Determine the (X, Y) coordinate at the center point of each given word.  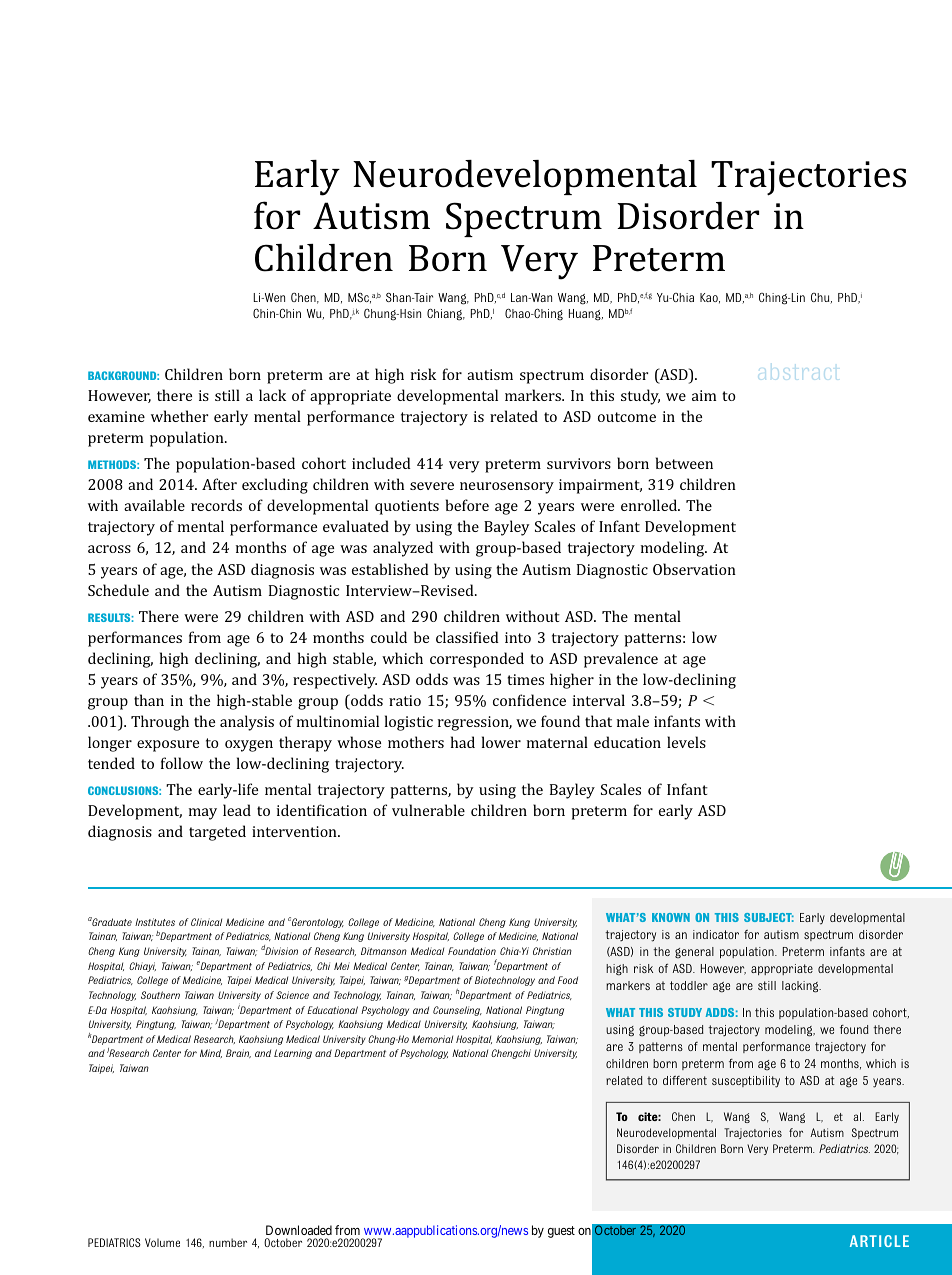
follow (182, 763)
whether (179, 416)
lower (501, 742)
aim (704, 395)
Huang (586, 315)
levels (686, 742)
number (228, 1242)
